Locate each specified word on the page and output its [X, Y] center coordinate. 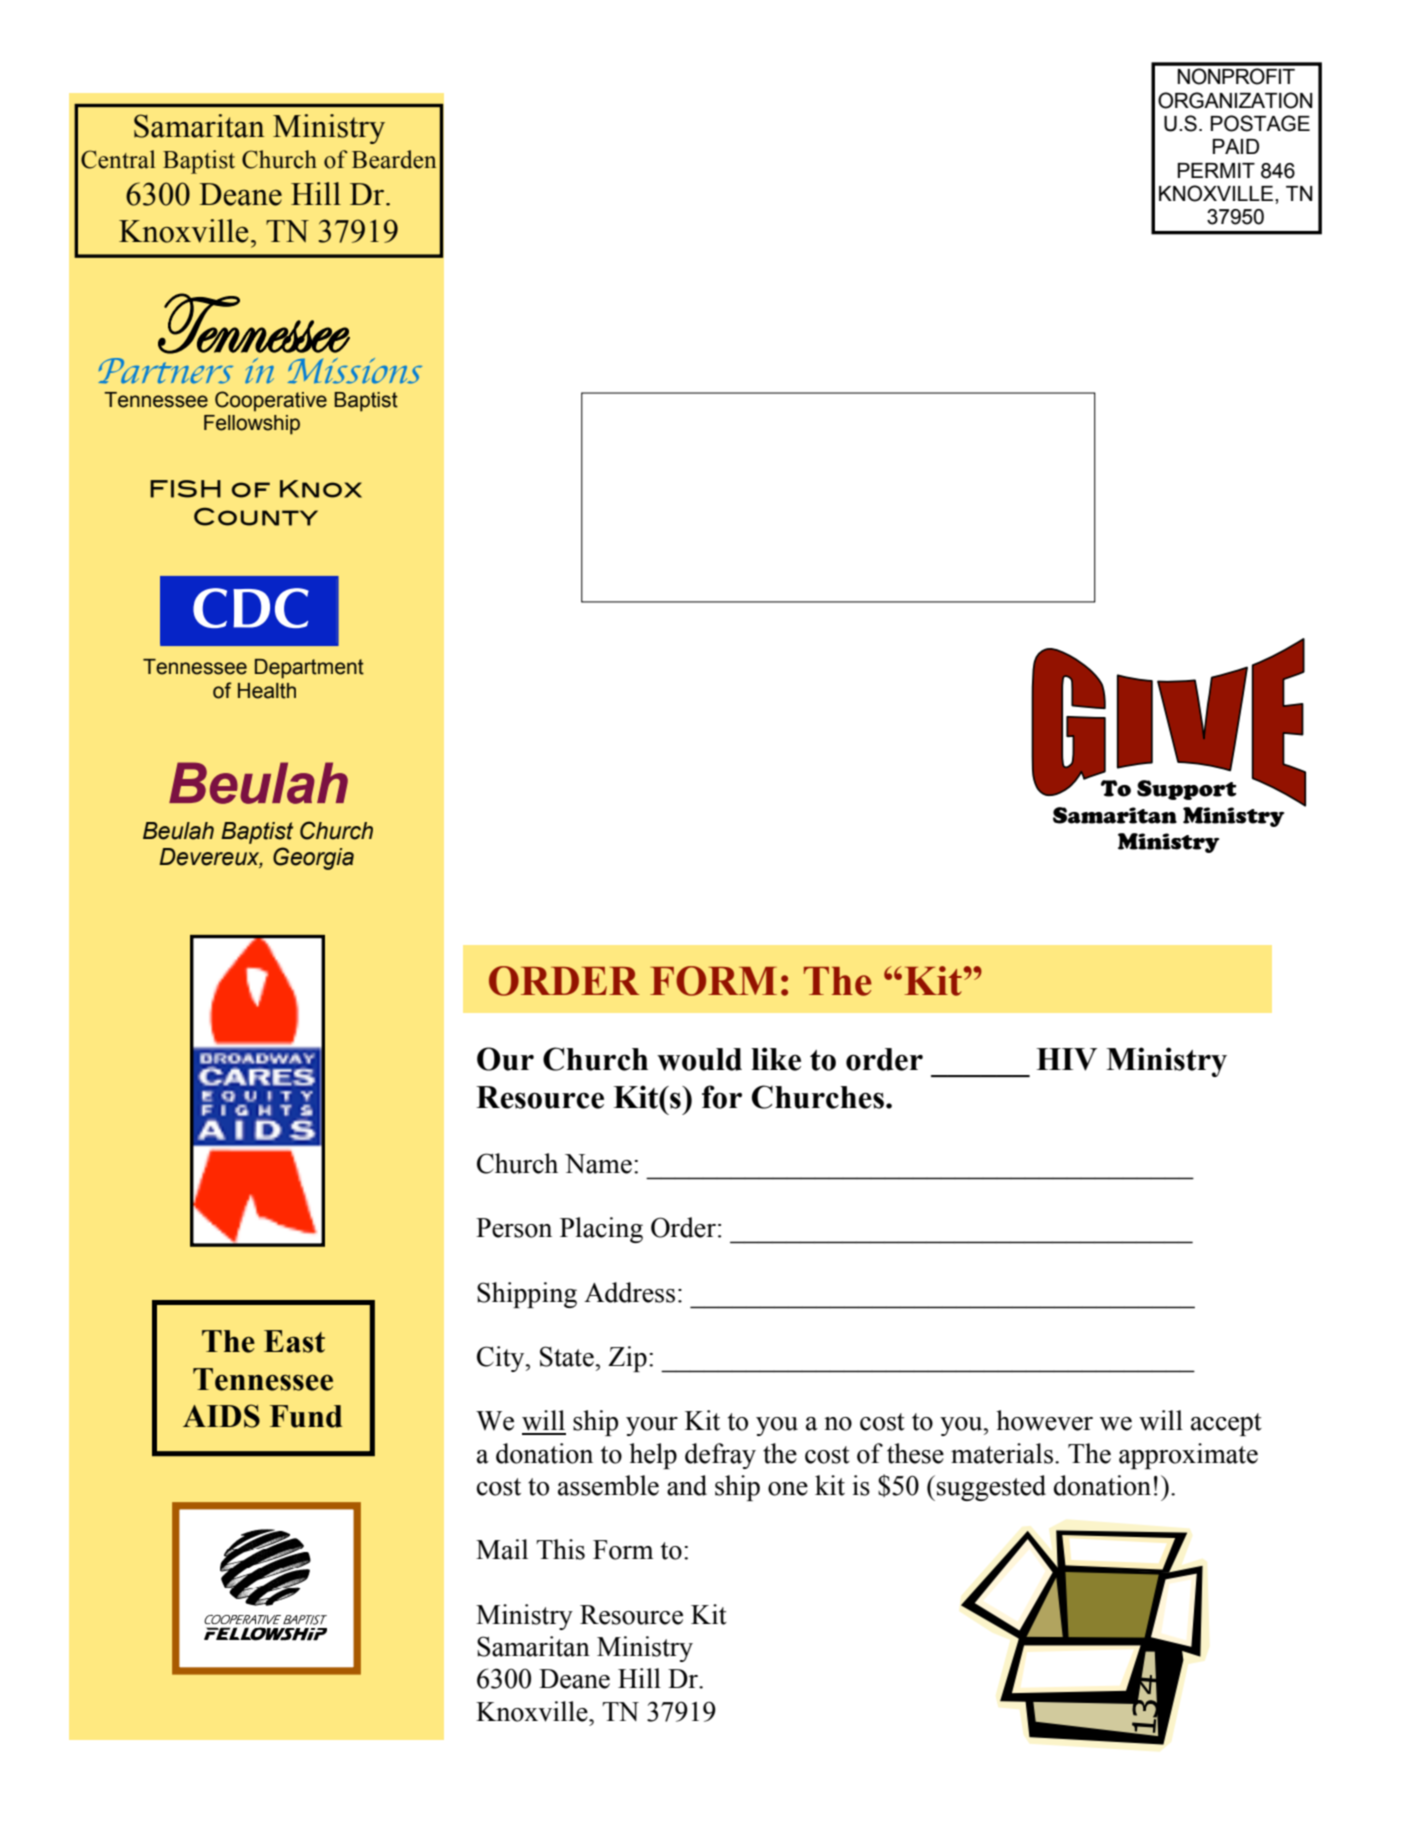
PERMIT [1216, 170]
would [699, 1059]
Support [1186, 790]
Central [118, 159]
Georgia [313, 858]
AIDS [221, 1416]
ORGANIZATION [1235, 100]
